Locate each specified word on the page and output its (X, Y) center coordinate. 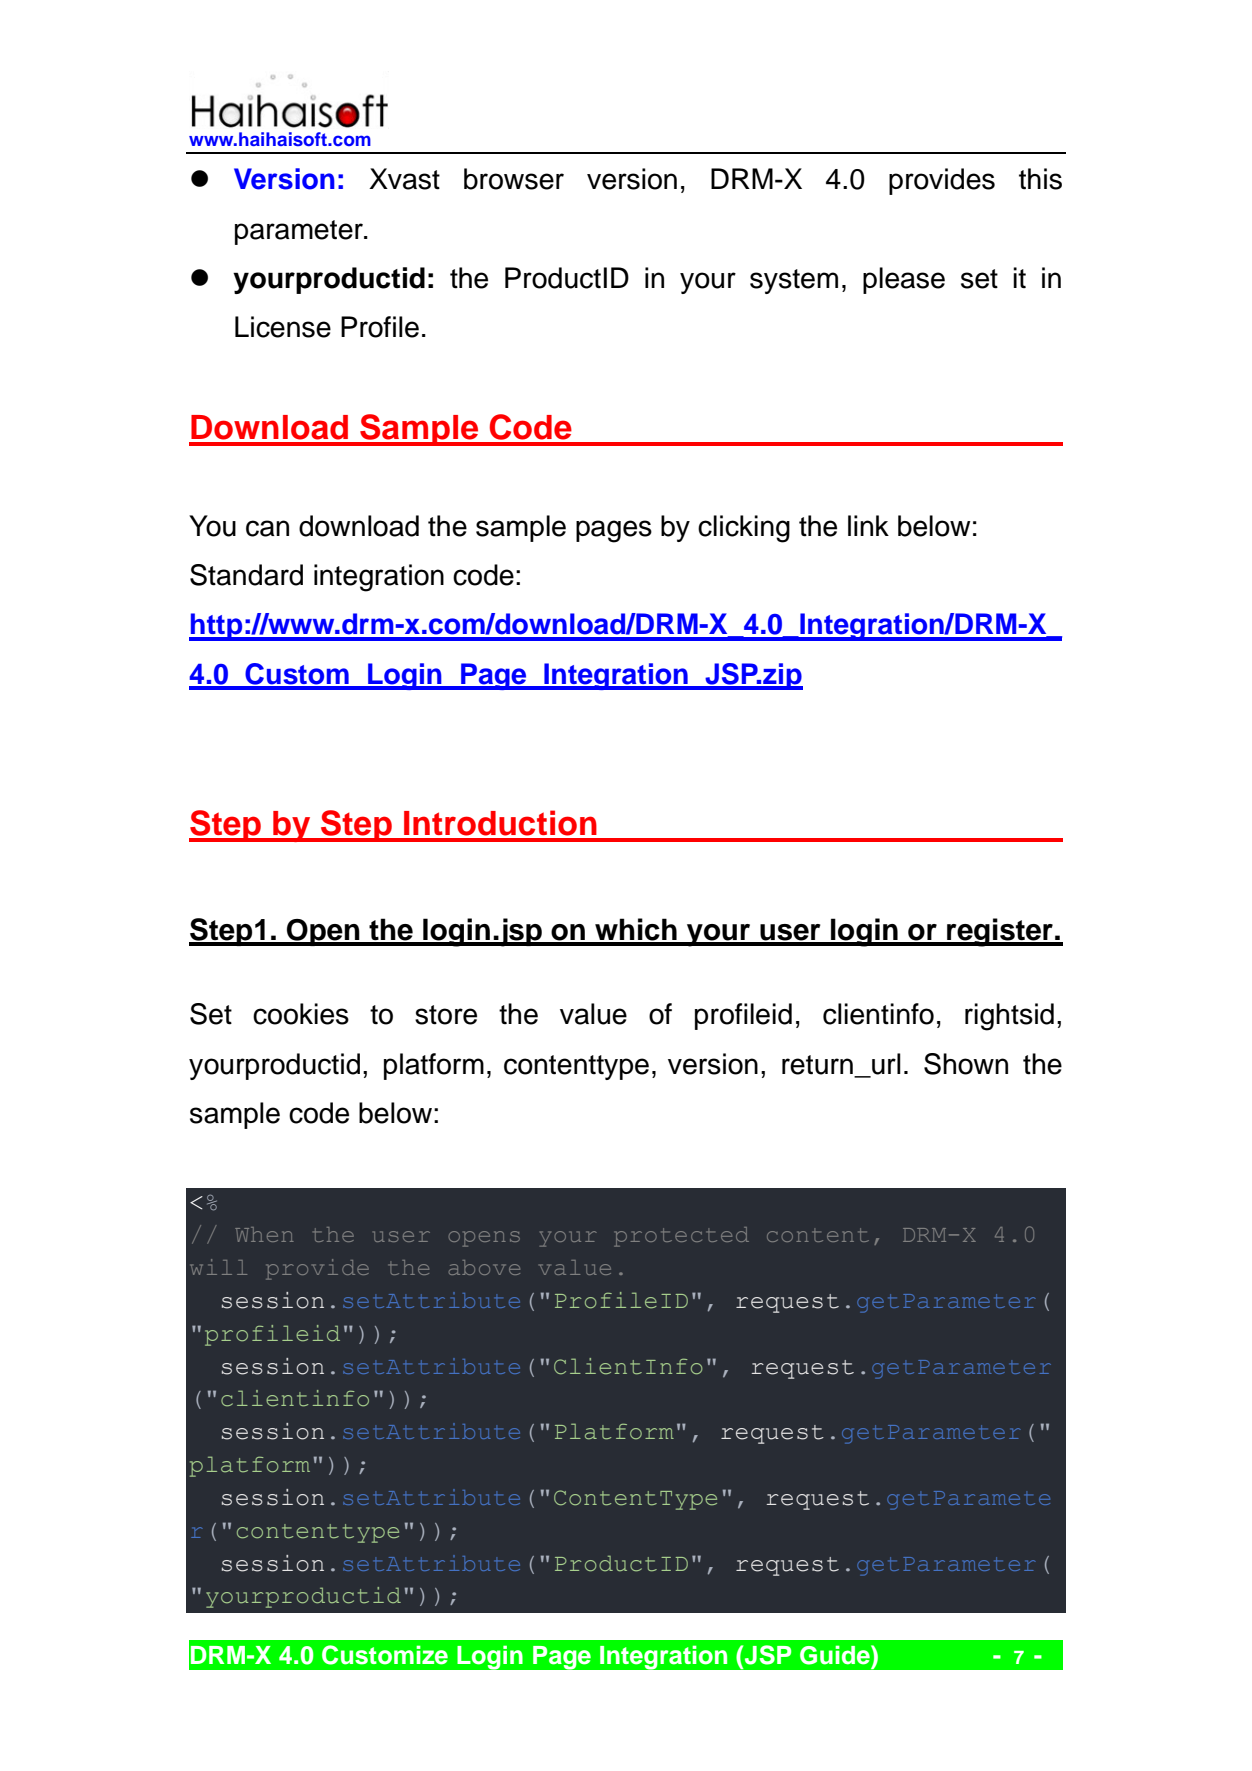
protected (681, 1237)
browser (514, 179)
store (446, 1015)
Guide (836, 1655)
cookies (301, 1014)
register (1000, 932)
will (218, 1267)
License (283, 327)
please (904, 280)
